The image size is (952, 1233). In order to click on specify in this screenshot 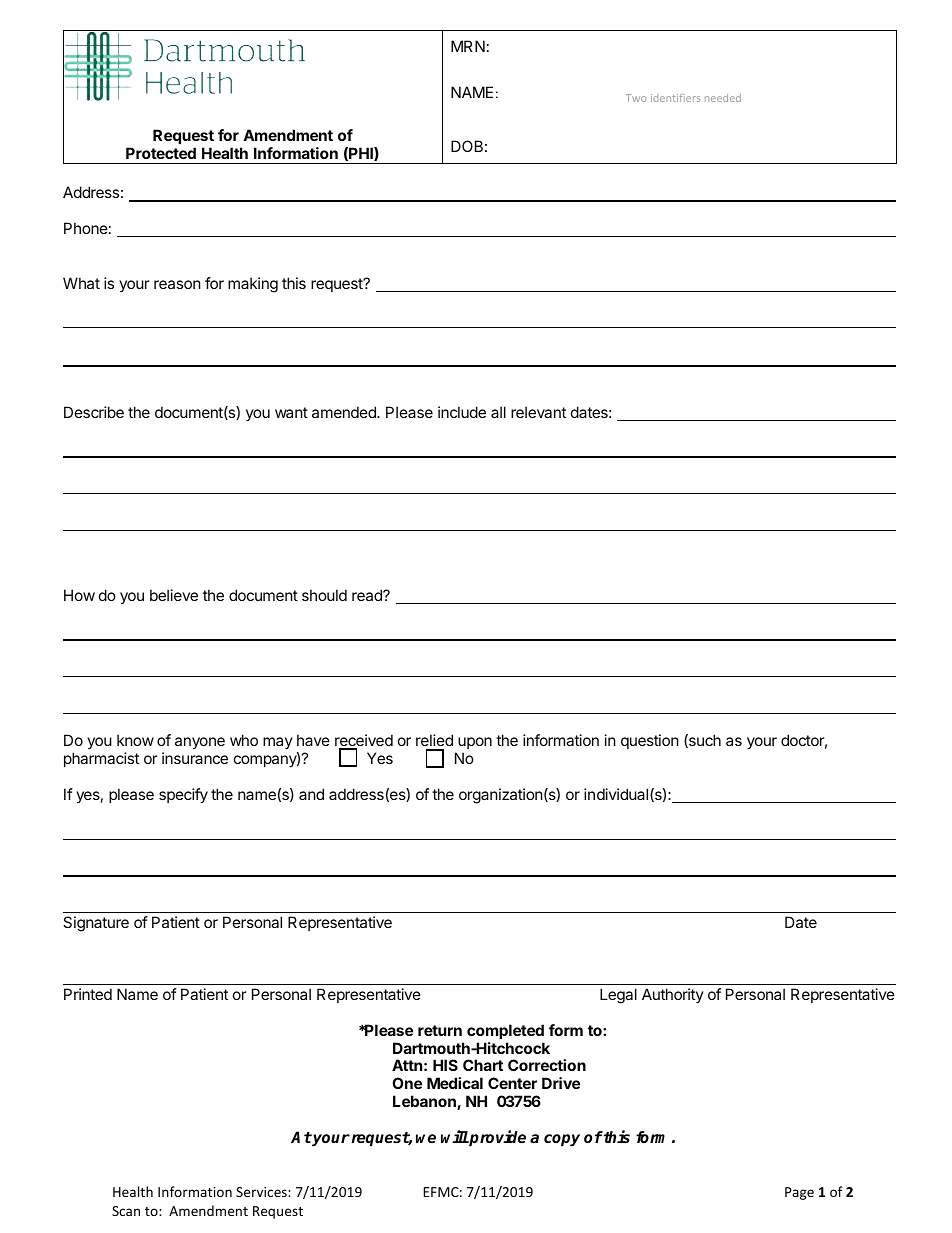, I will do `click(183, 795)`.
